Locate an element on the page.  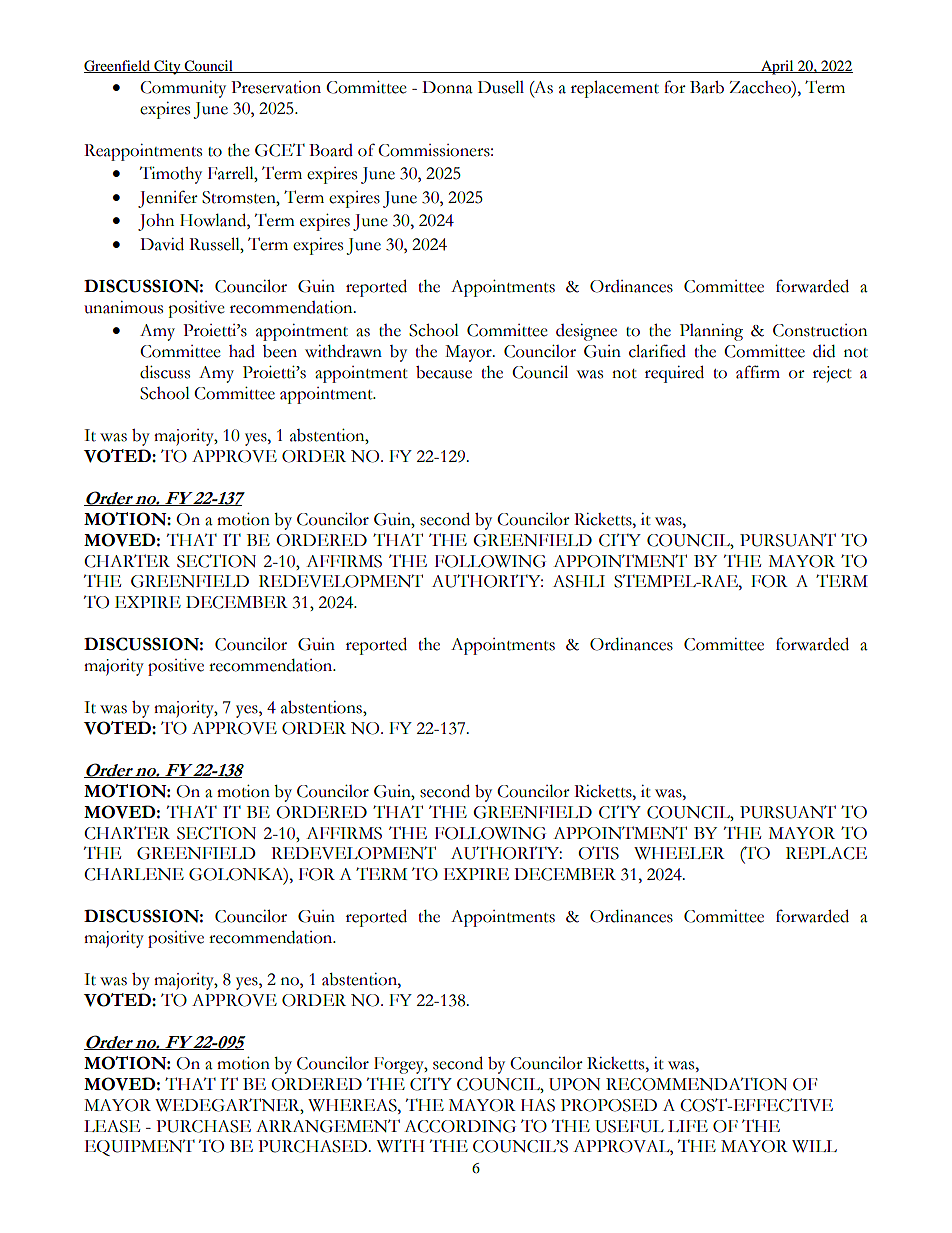
Barb is located at coordinates (707, 87).
